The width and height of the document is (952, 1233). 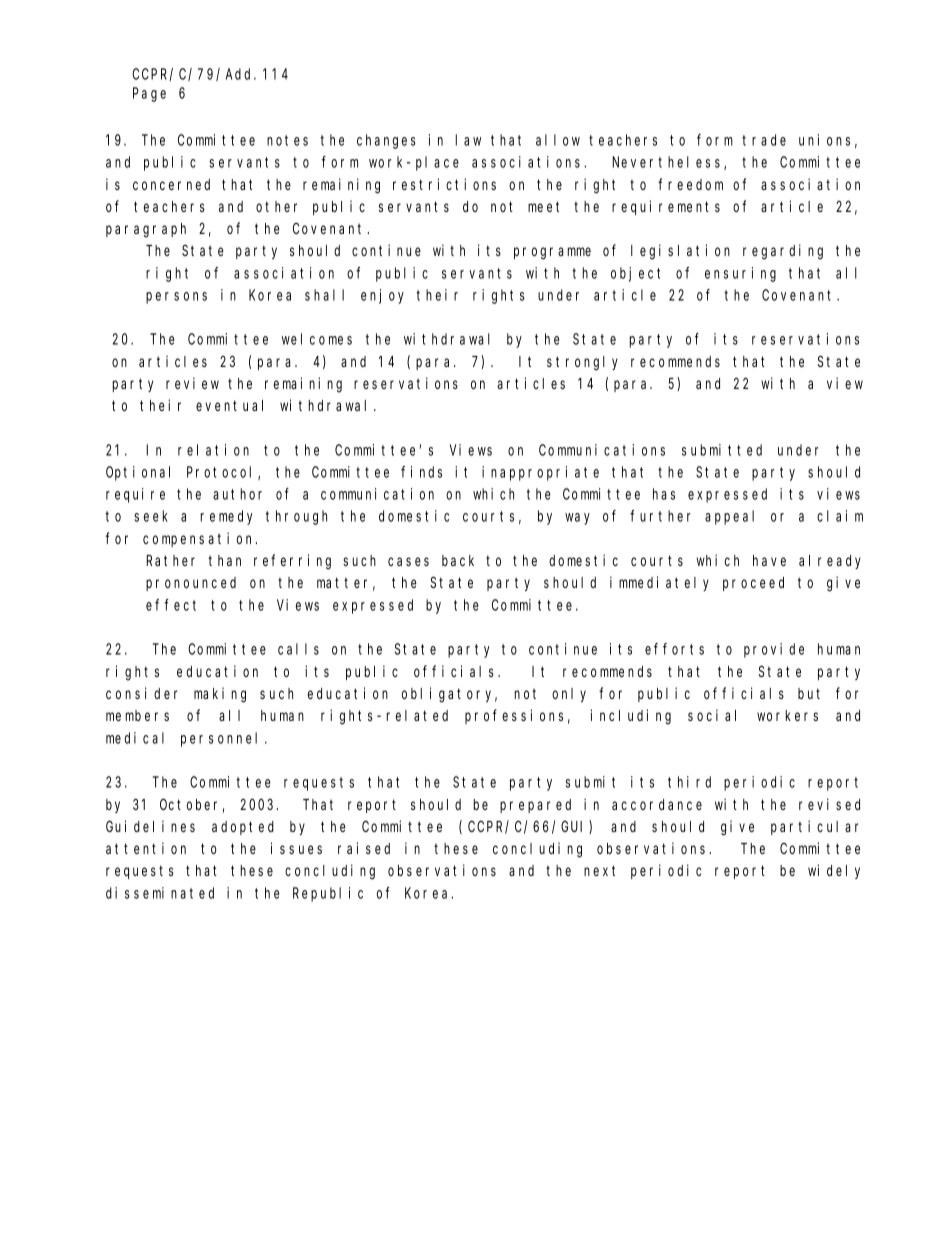 What do you see at coordinates (577, 519) in the document?
I see `way` at bounding box center [577, 519].
